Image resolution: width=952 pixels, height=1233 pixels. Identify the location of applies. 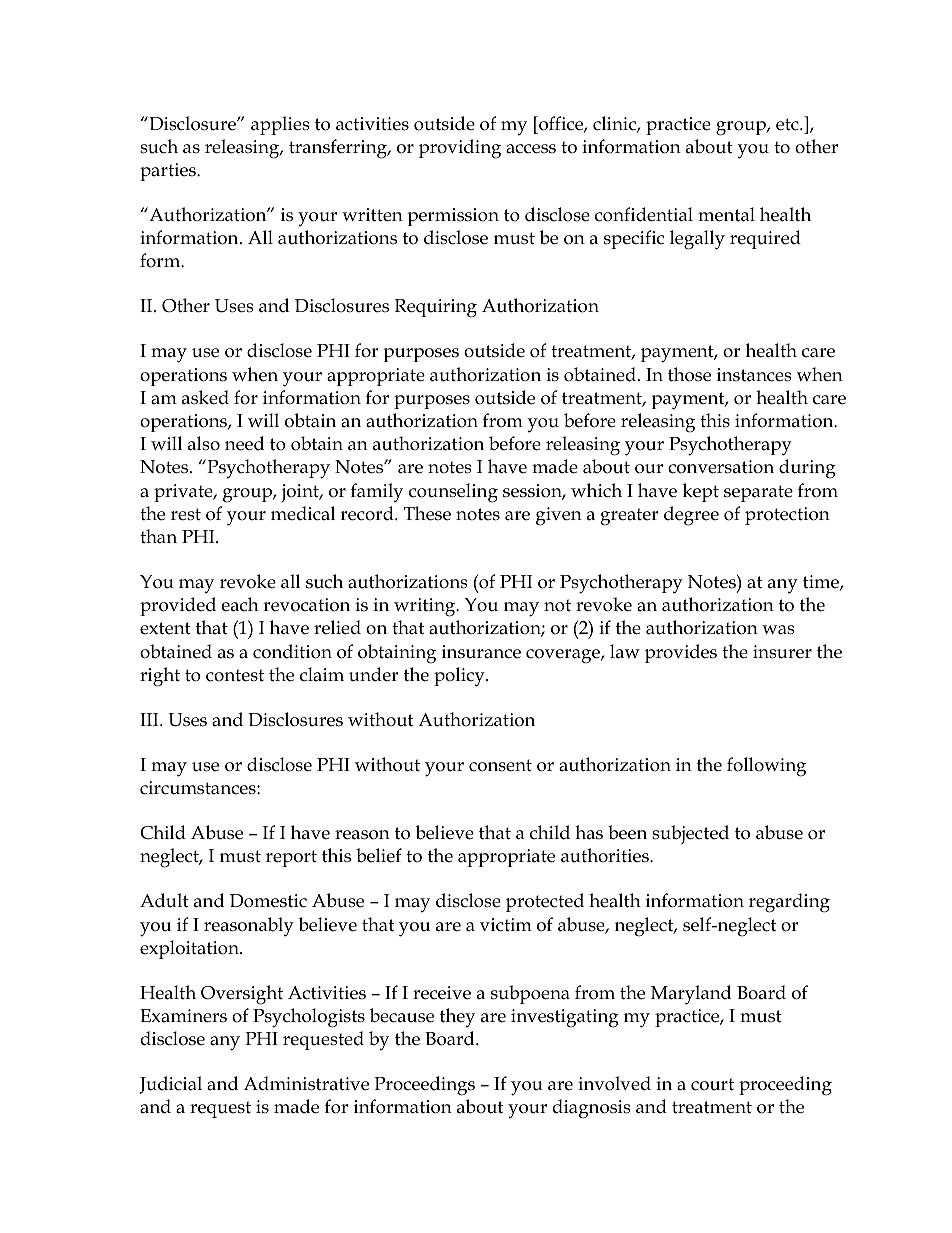
(280, 125).
